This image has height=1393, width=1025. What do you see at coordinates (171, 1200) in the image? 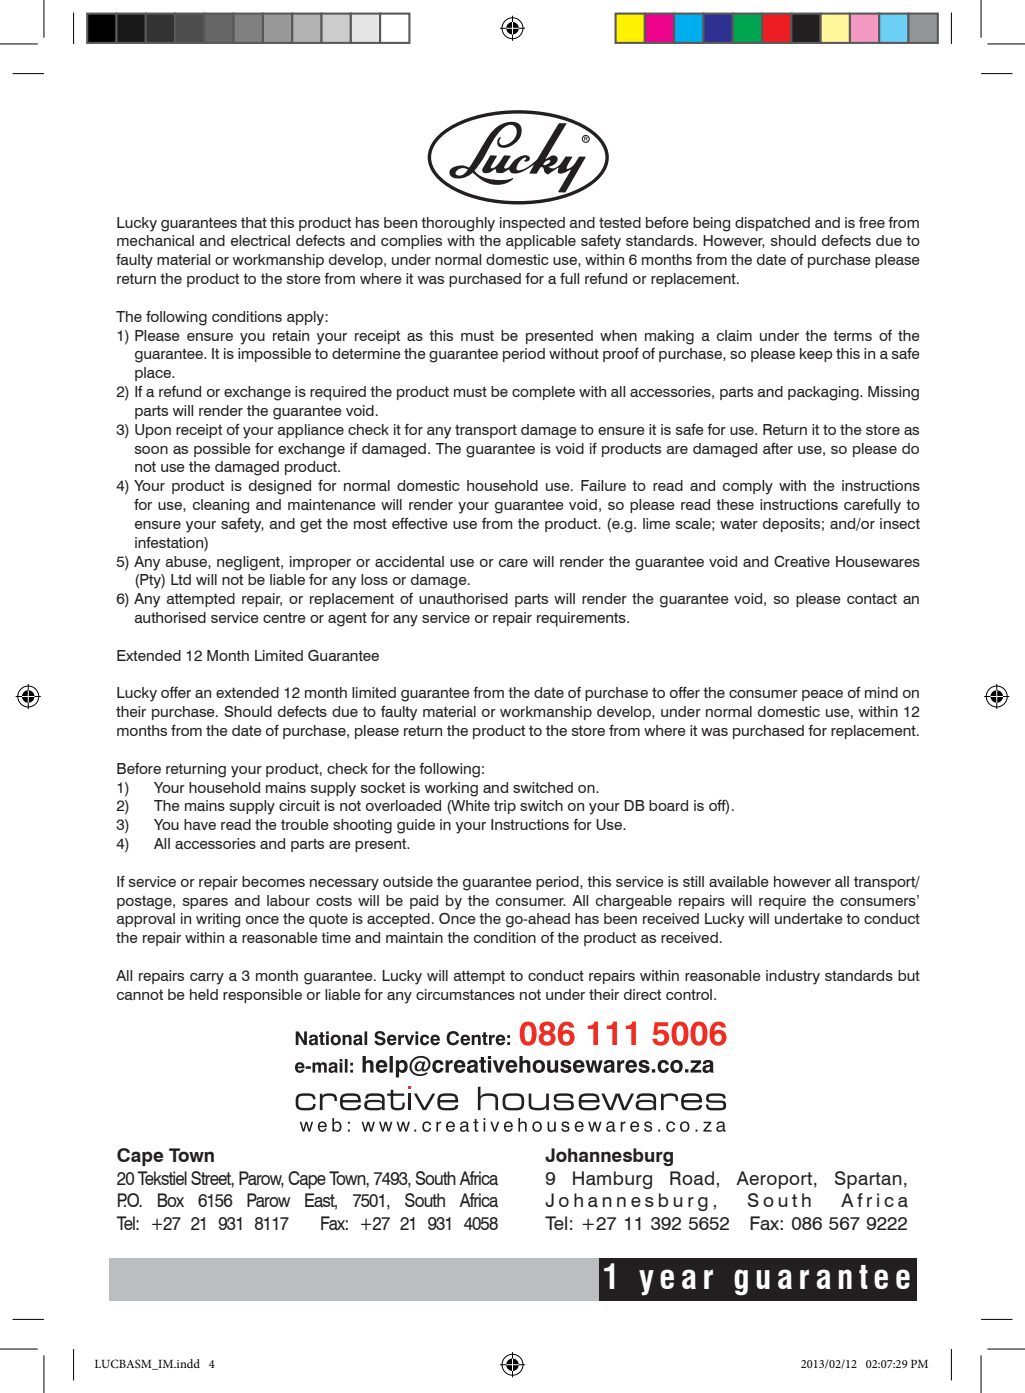
I see `Box` at bounding box center [171, 1200].
